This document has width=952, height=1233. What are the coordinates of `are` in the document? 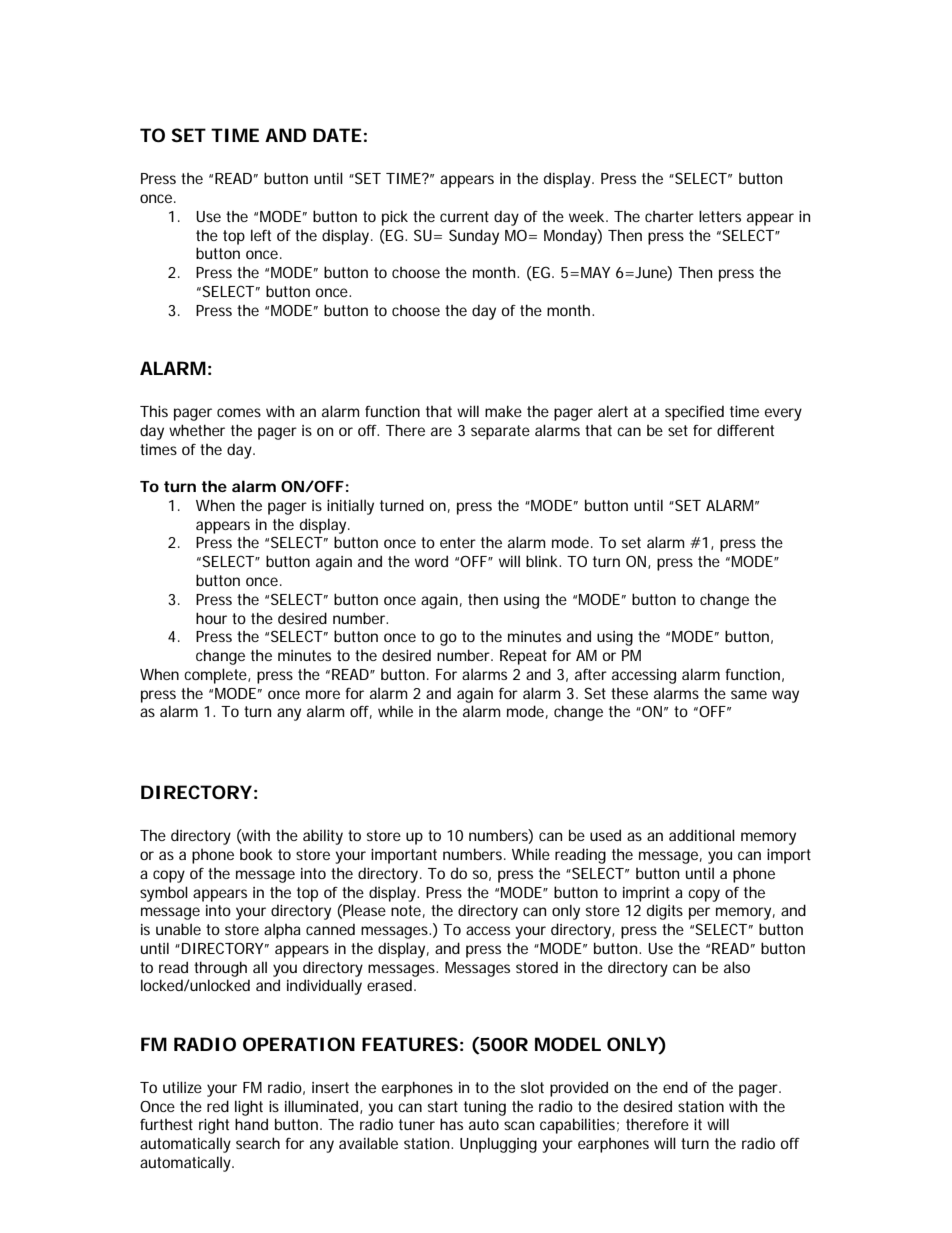 It's located at (441, 431).
